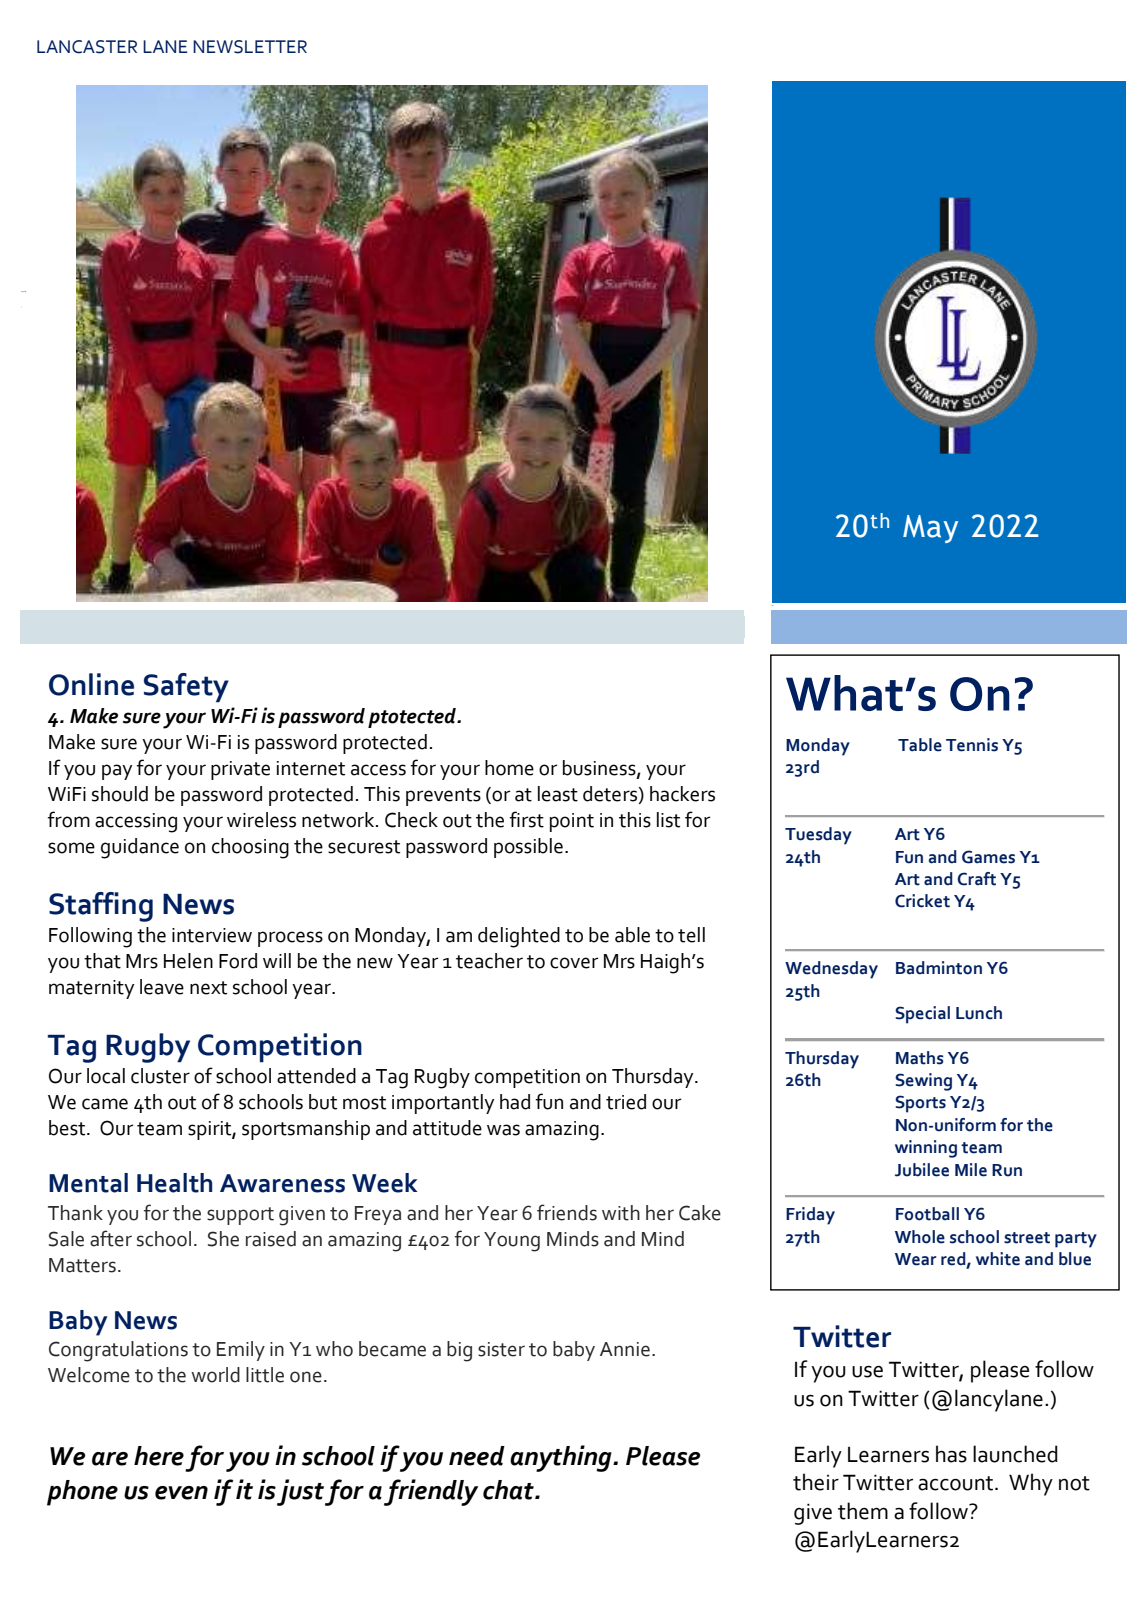 The image size is (1147, 1623). Describe the element at coordinates (971, 1170) in the image. I see `Mile` at that location.
